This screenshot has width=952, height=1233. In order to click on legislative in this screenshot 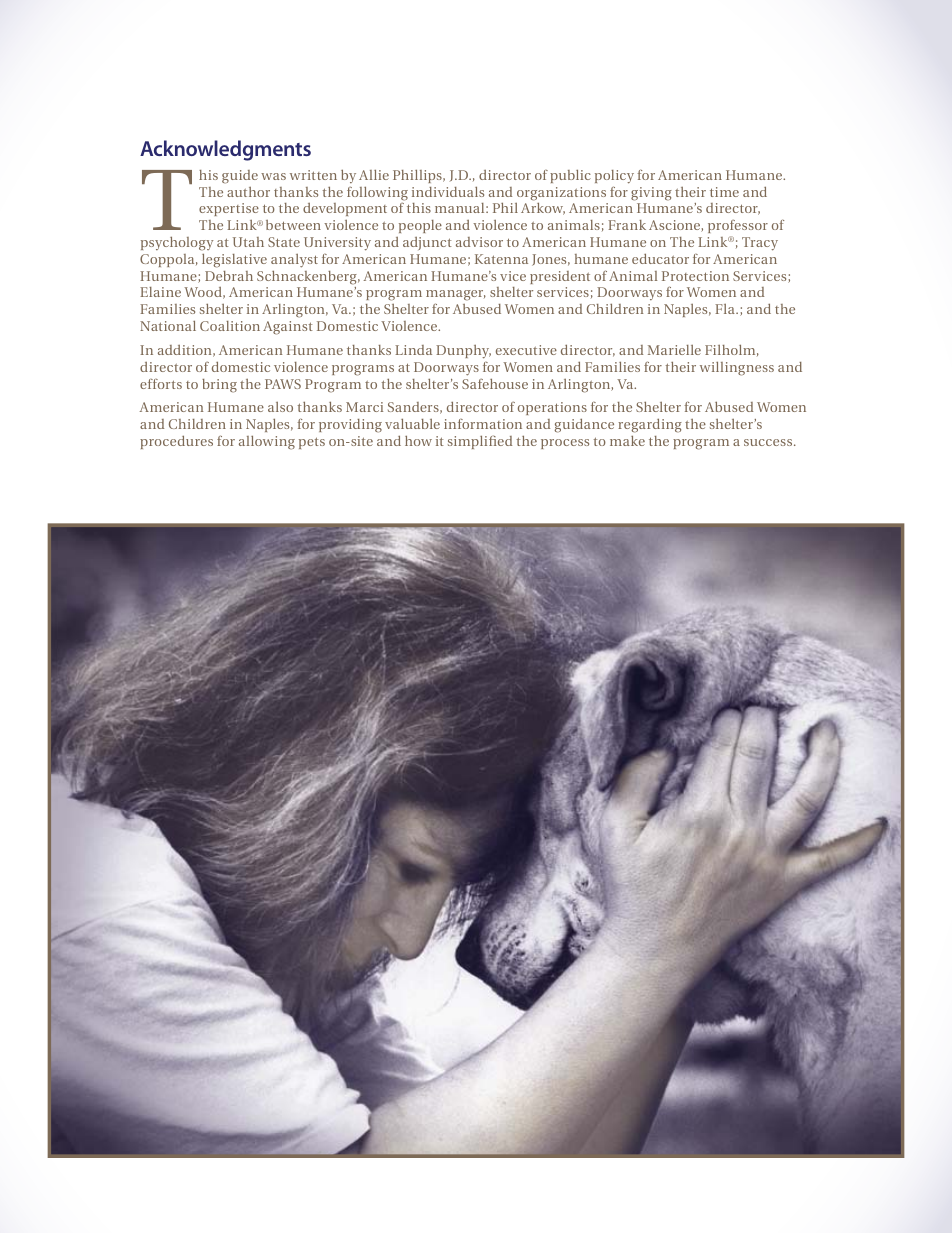, I will do `click(234, 261)`.
